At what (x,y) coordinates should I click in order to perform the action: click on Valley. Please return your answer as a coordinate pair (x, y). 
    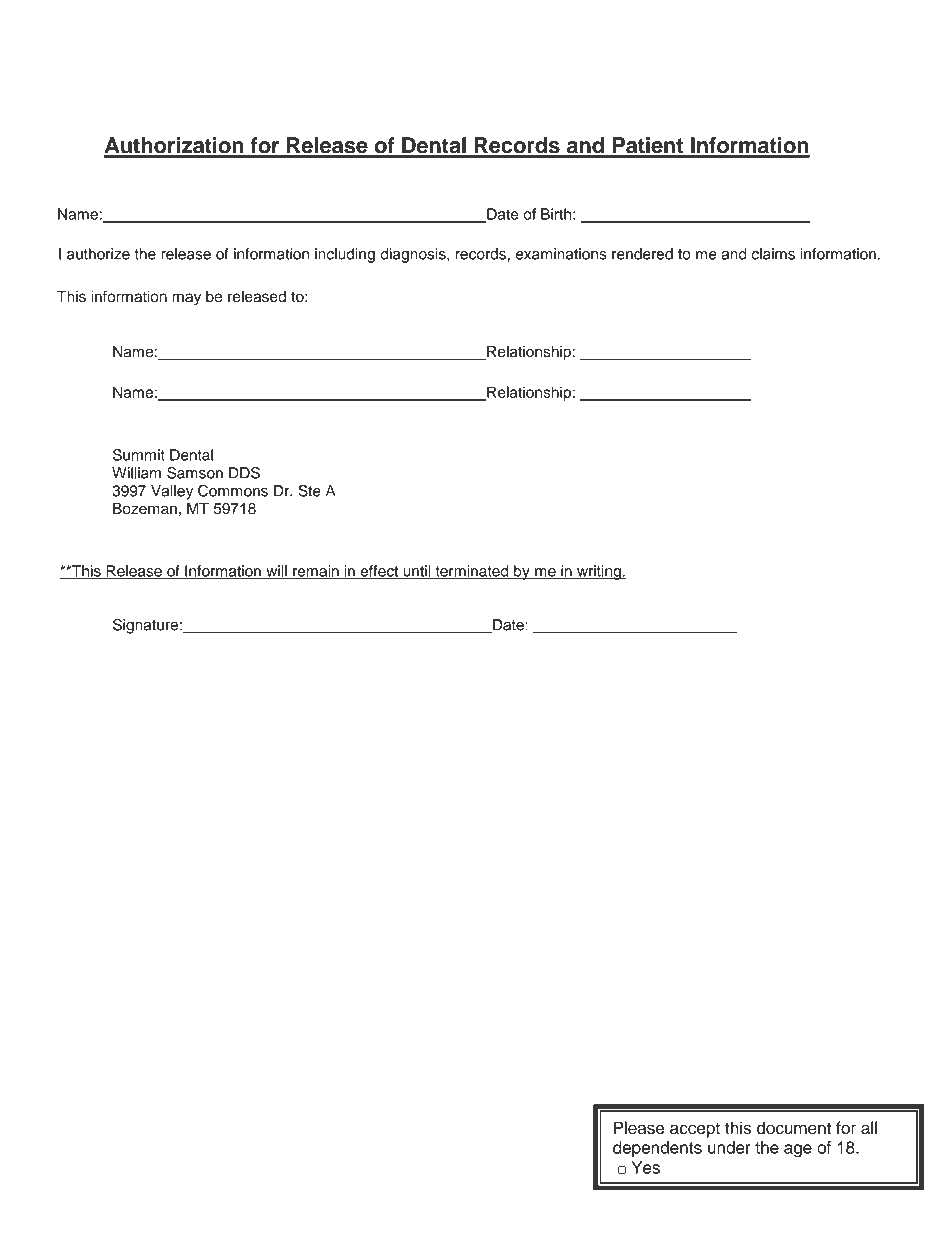
    Looking at the image, I should click on (172, 492).
